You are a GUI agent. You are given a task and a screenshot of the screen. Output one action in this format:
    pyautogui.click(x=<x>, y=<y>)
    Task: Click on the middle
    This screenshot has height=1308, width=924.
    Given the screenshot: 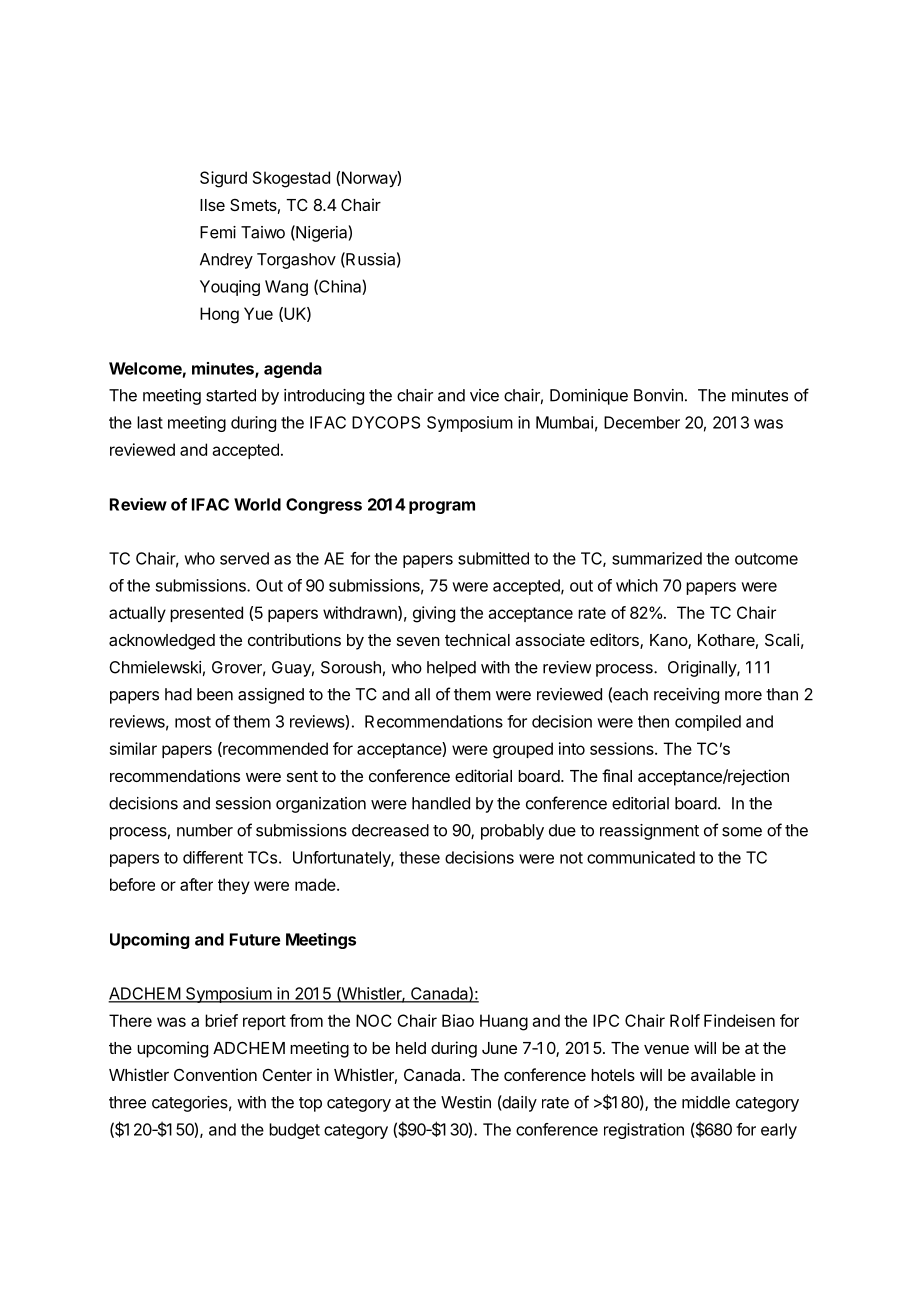 What is the action you would take?
    pyautogui.click(x=706, y=1102)
